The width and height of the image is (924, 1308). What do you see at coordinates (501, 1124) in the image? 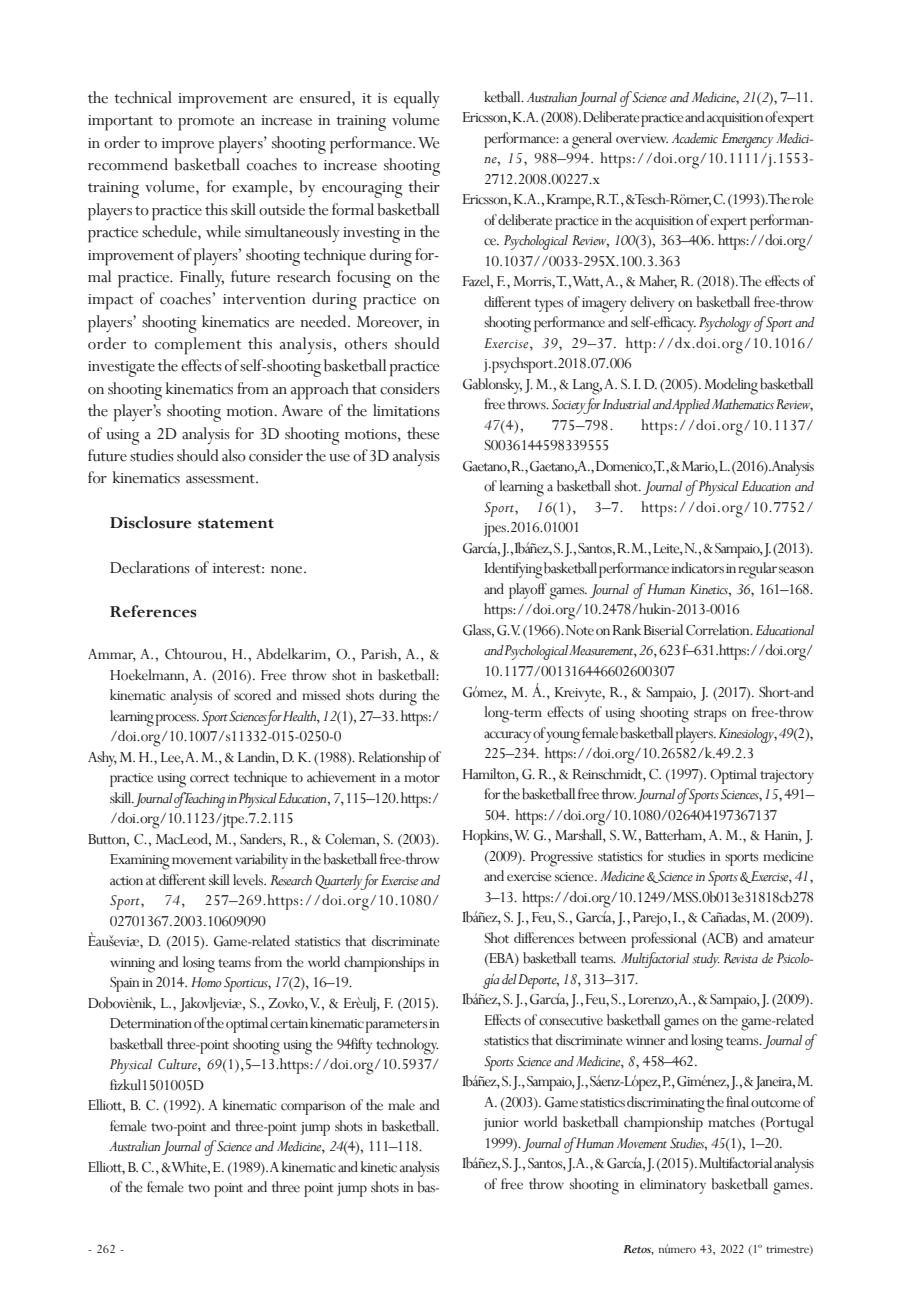
I see `junior` at bounding box center [501, 1124].
